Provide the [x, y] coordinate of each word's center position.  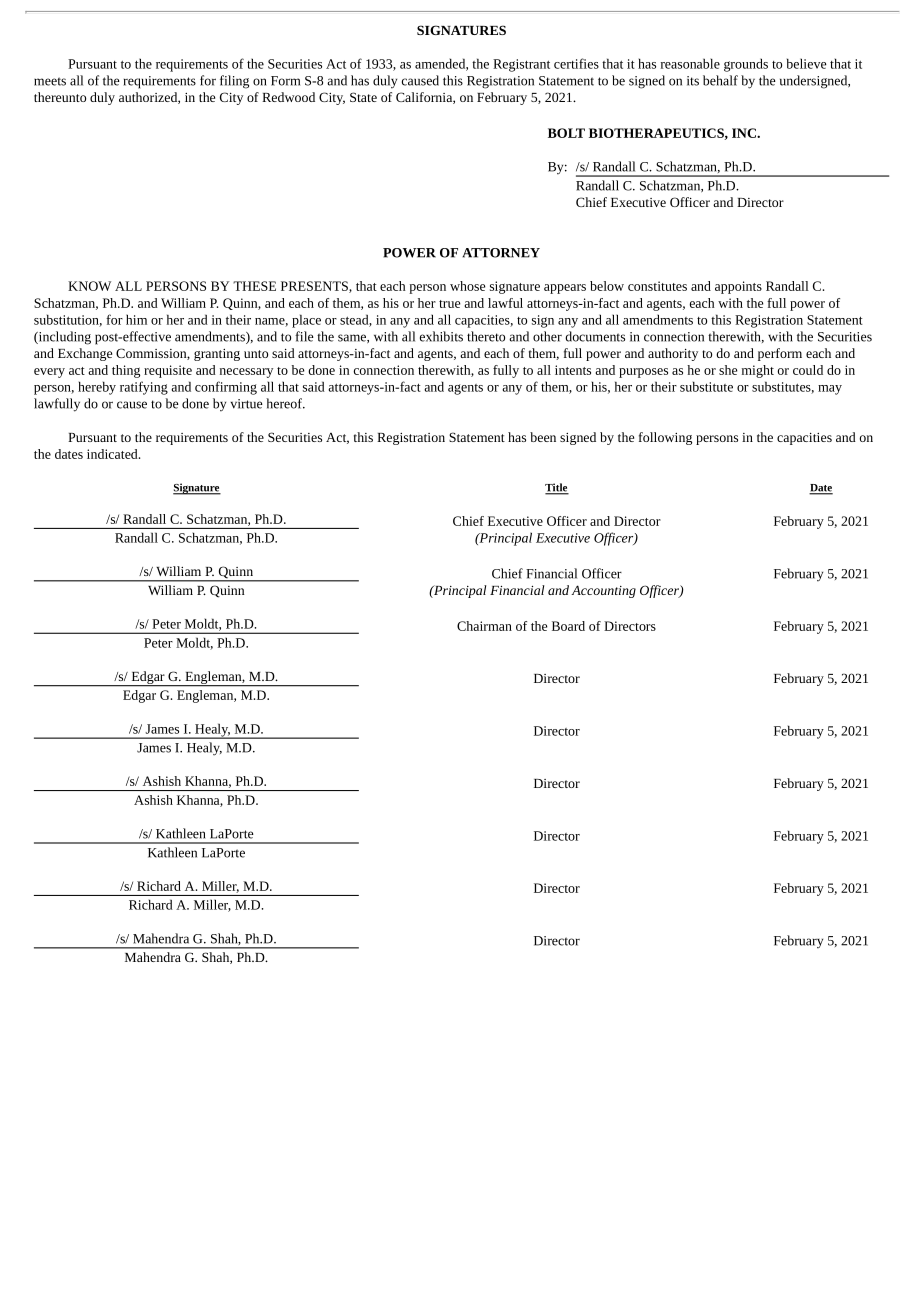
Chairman [484, 626]
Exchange [85, 354]
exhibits [441, 336]
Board [568, 626]
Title [557, 488]
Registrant [521, 65]
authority [673, 354]
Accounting [603, 591]
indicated [113, 454]
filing [234, 82]
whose [467, 286]
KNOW [89, 286]
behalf [720, 80]
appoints [738, 287]
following [665, 438]
